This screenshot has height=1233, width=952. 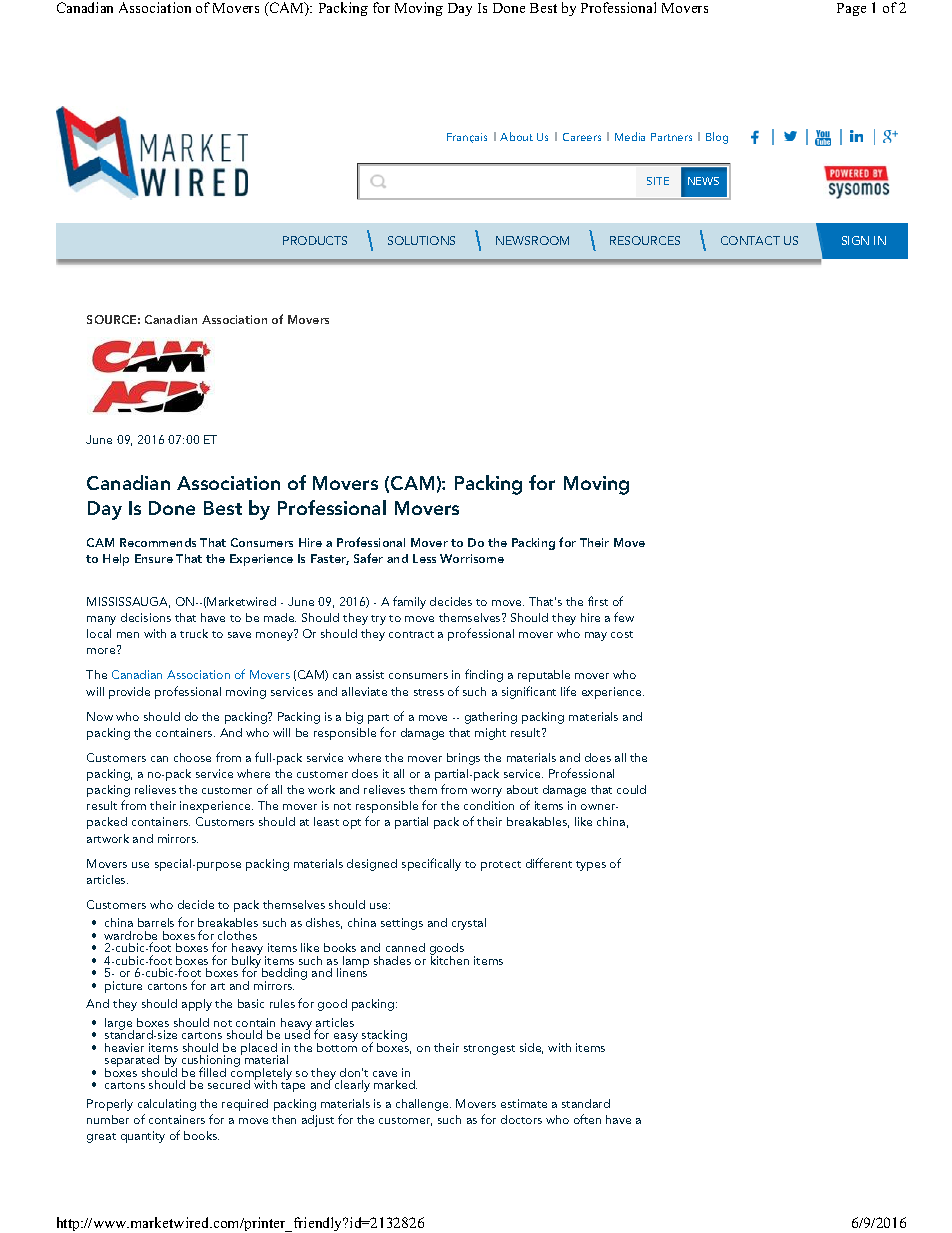 I want to click on Careers, so click(x=582, y=137).
